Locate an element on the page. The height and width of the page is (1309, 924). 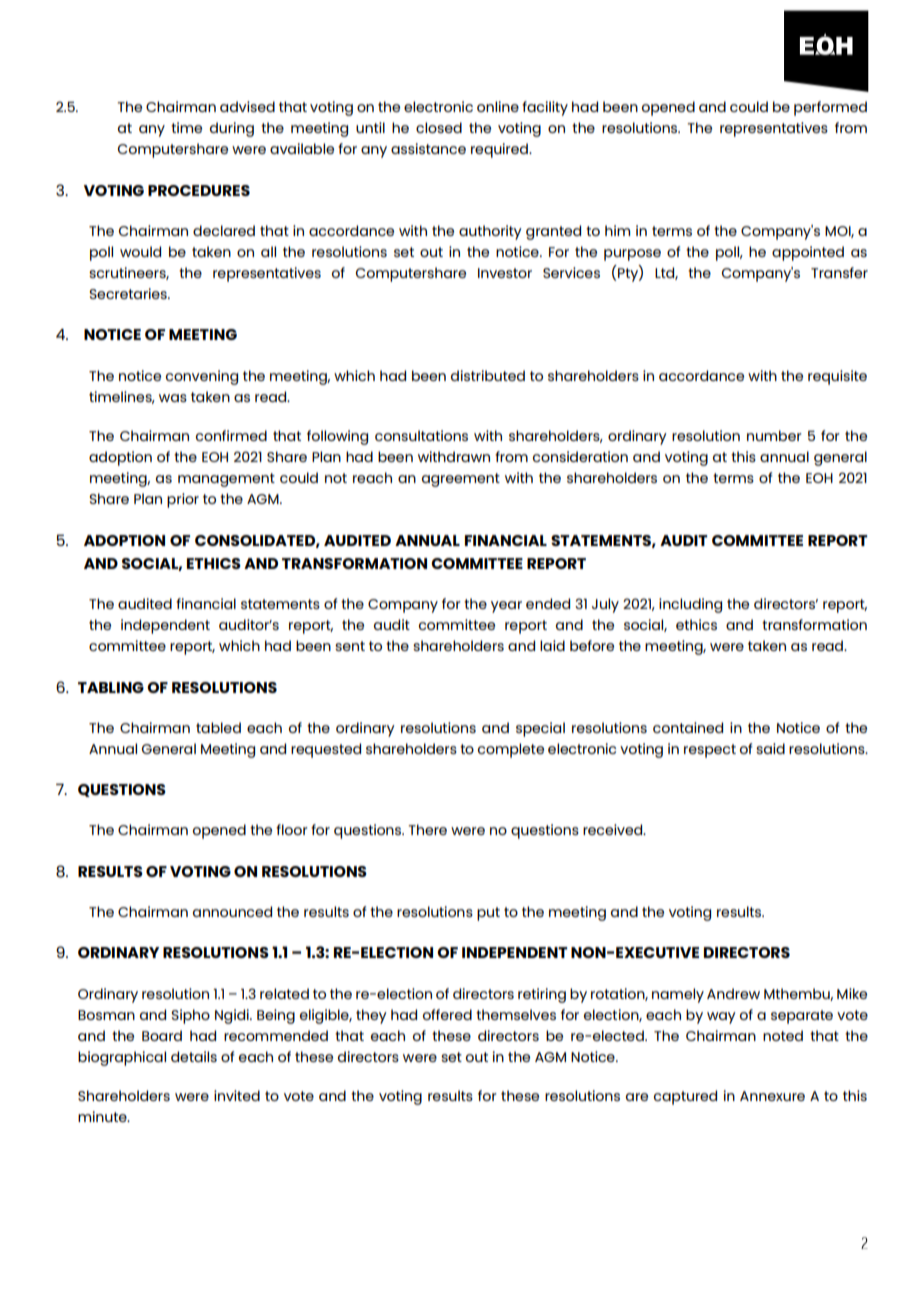
required is located at coordinates (500, 150).
